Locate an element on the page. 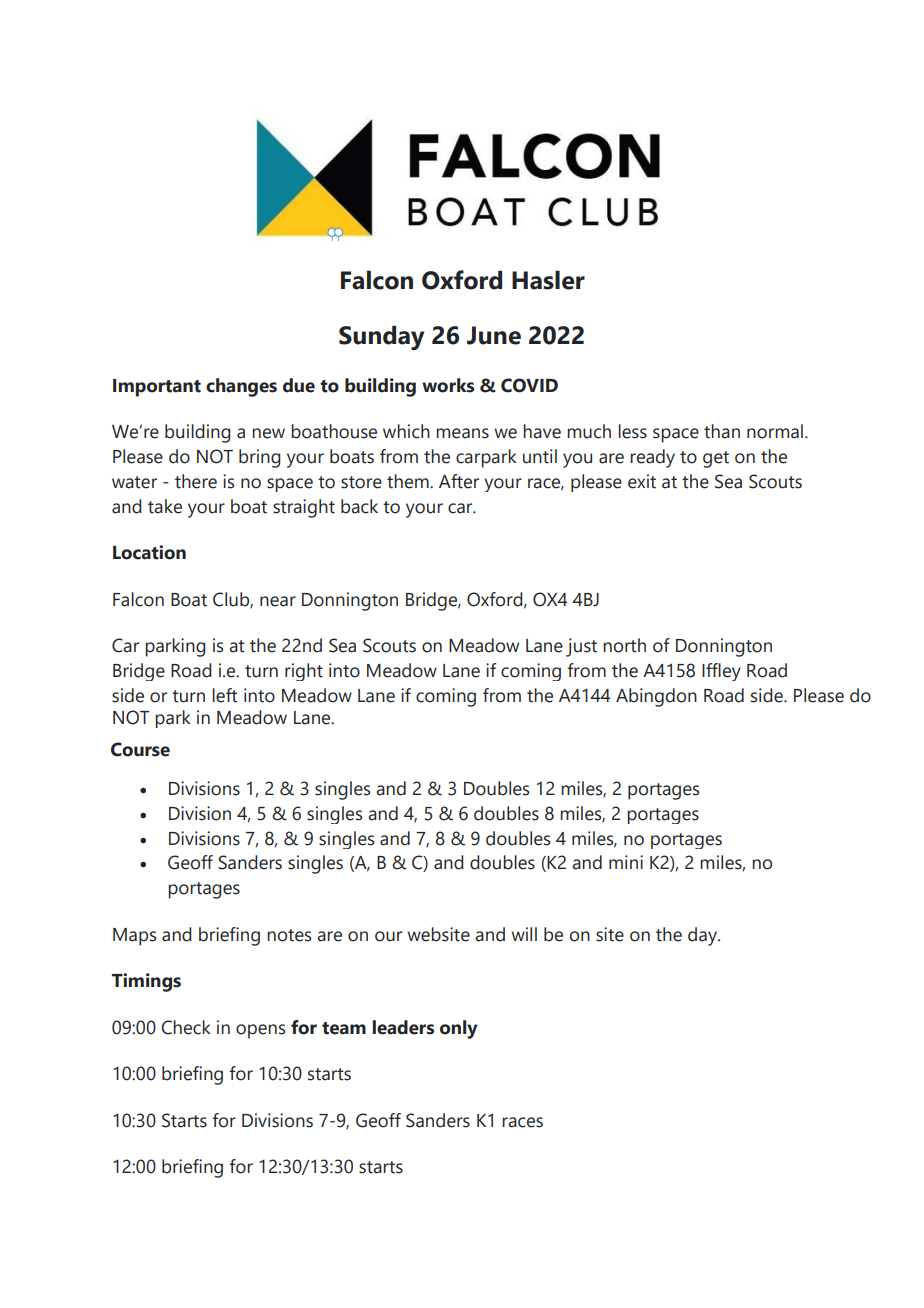 The width and height of the image is (924, 1308). just is located at coordinates (581, 647).
